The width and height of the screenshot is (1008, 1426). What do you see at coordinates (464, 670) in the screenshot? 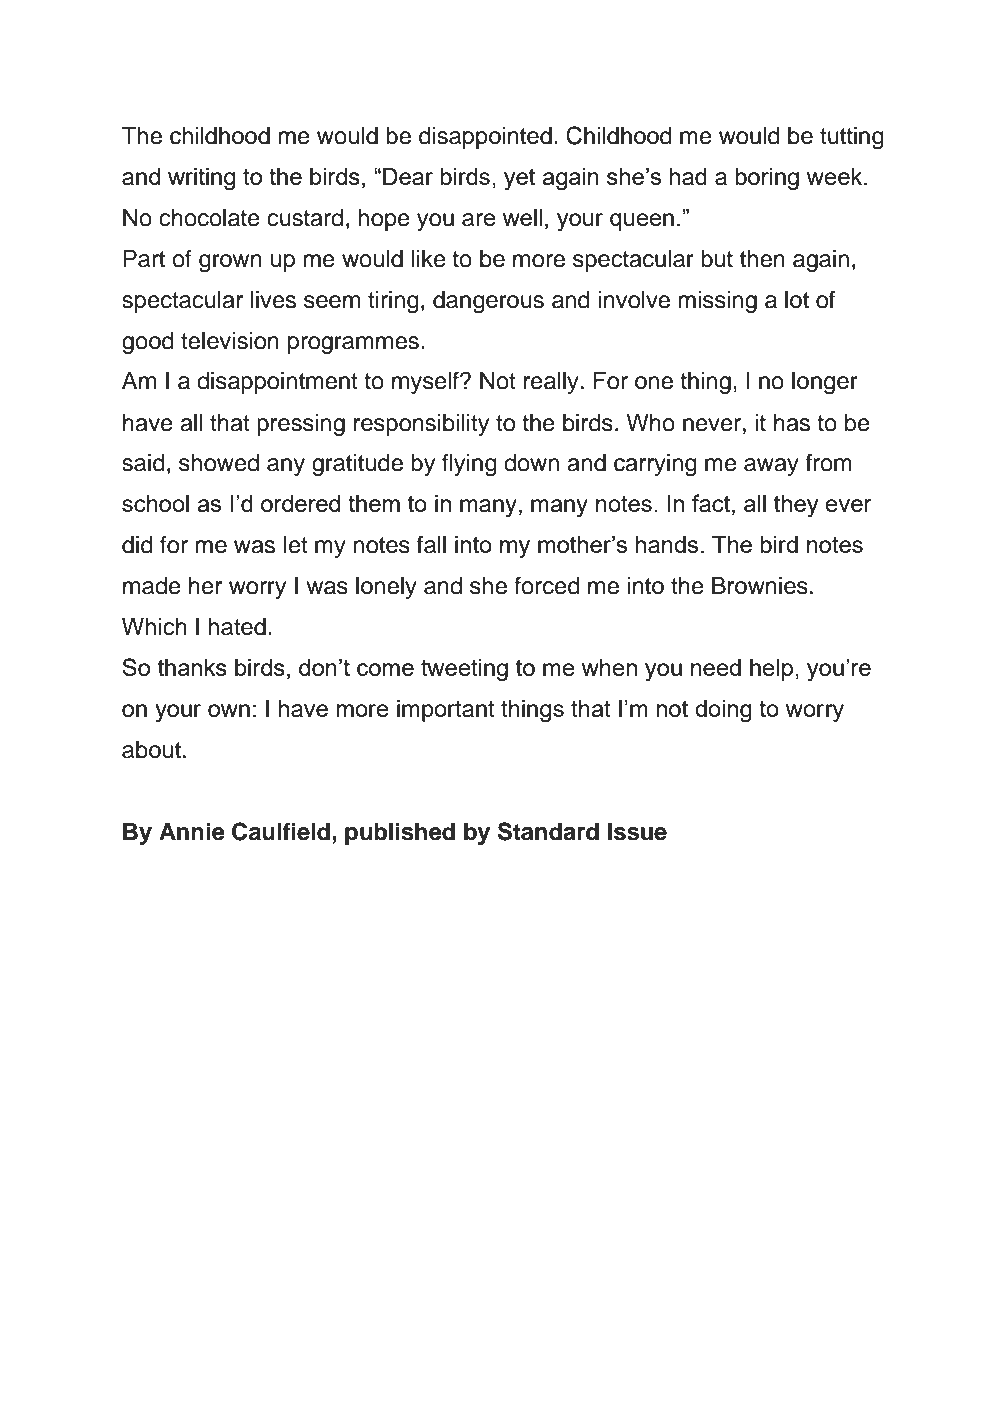
I see `tweeting` at bounding box center [464, 670].
